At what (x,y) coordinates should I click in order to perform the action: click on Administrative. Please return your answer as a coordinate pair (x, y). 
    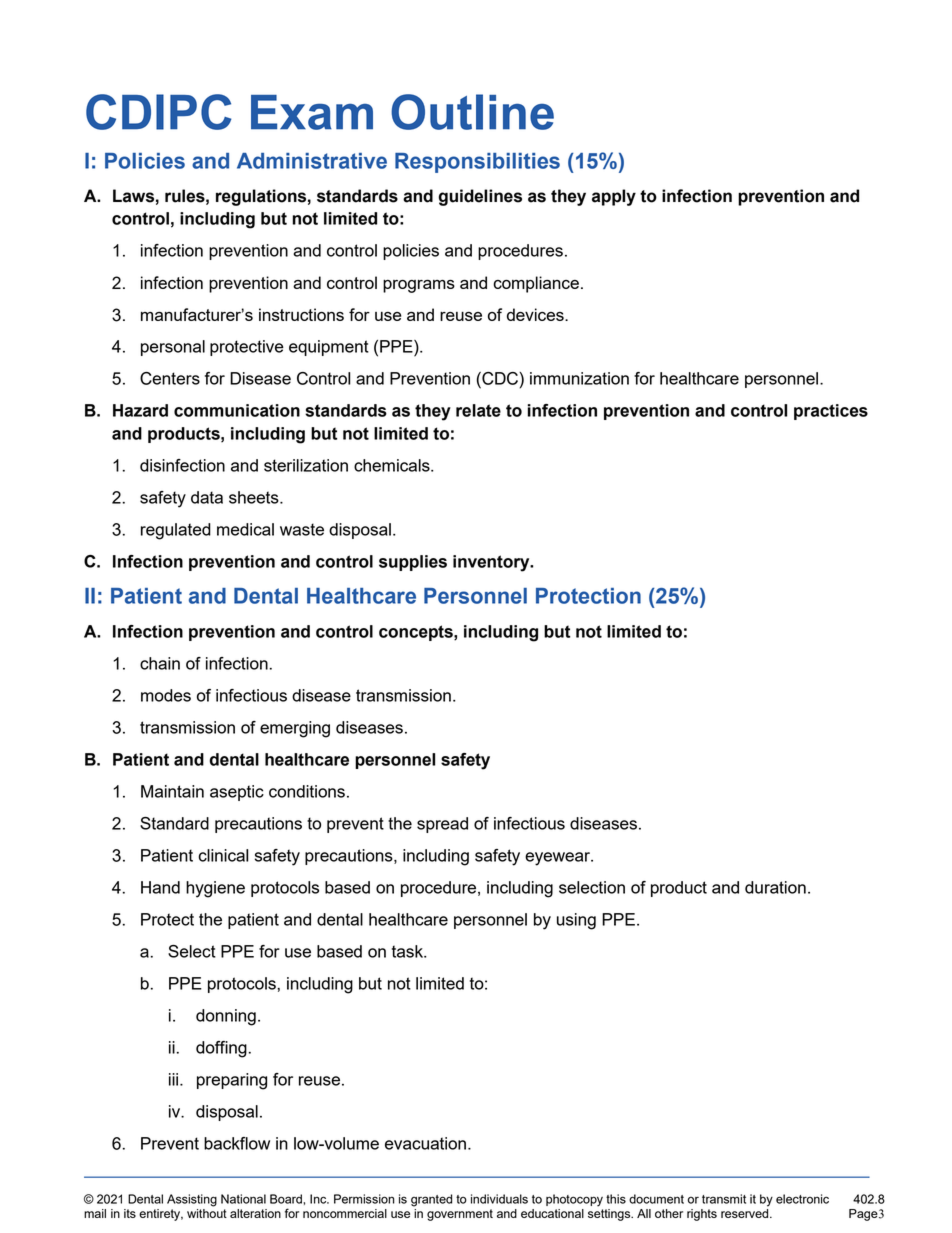
    Looking at the image, I should click on (312, 161).
